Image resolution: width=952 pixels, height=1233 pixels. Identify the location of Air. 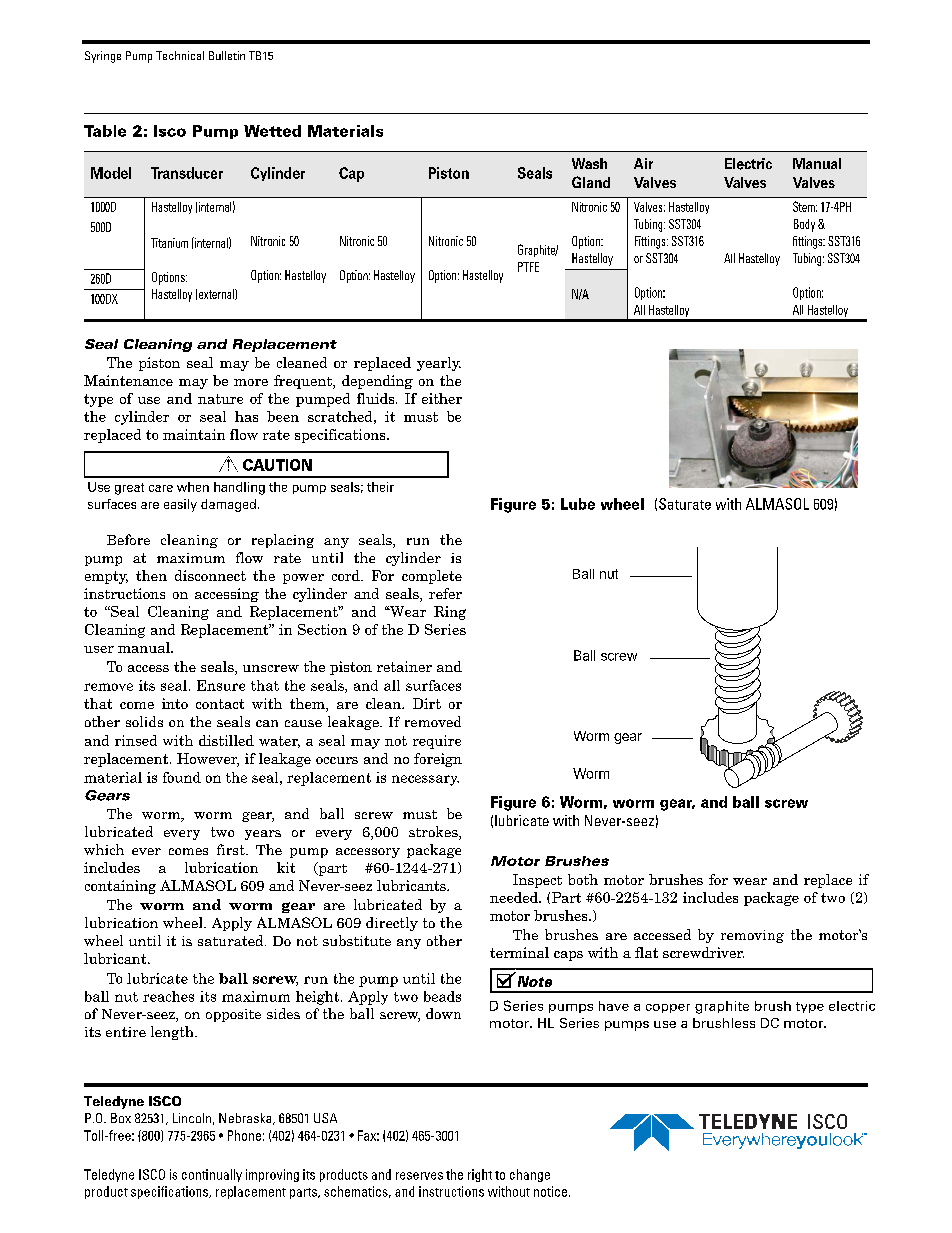
(643, 163).
